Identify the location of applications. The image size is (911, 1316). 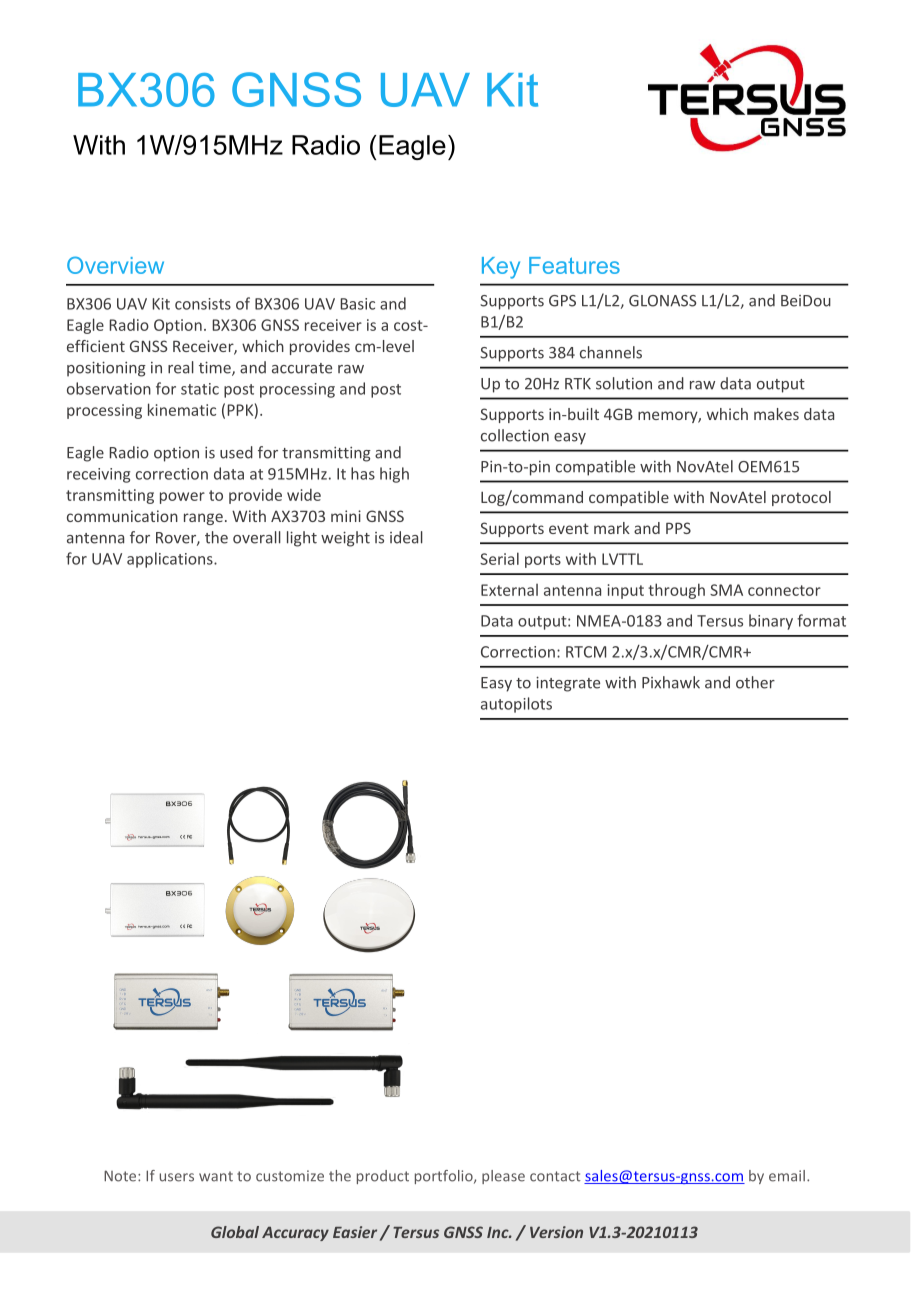
(171, 560).
